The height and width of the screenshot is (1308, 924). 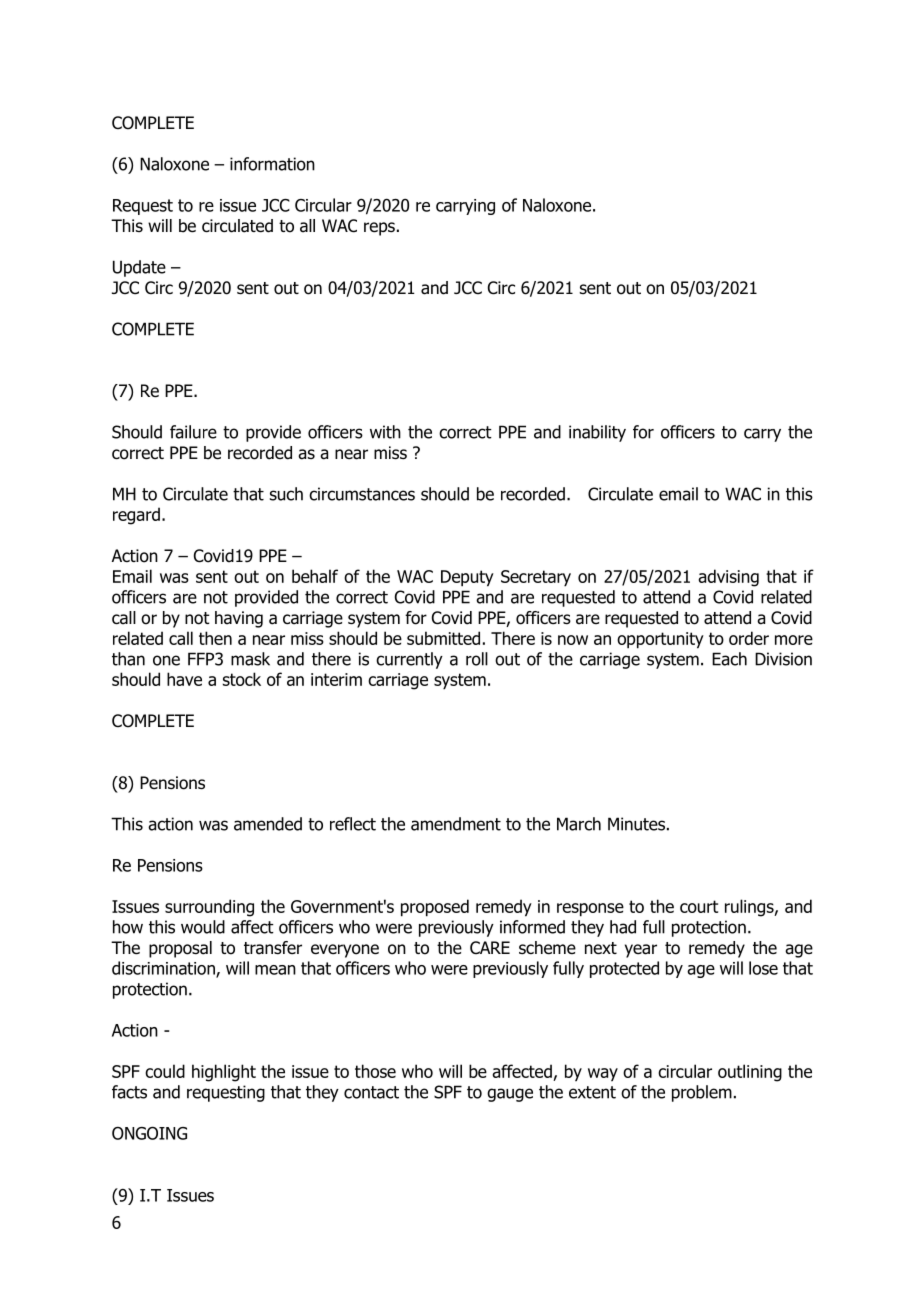 I want to click on highlight, so click(x=224, y=1073).
